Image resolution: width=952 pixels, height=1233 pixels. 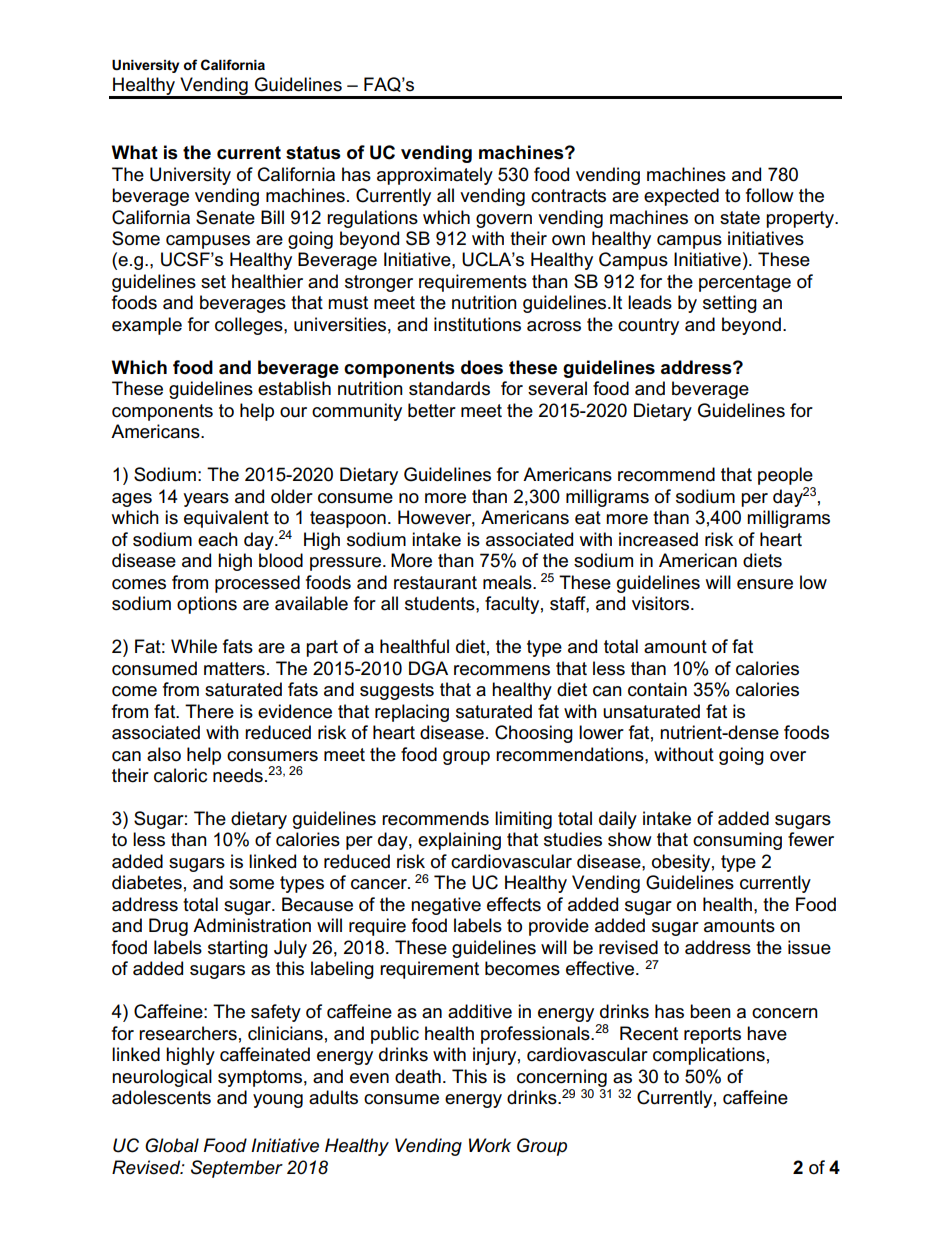 I want to click on consuming, so click(x=737, y=841).
